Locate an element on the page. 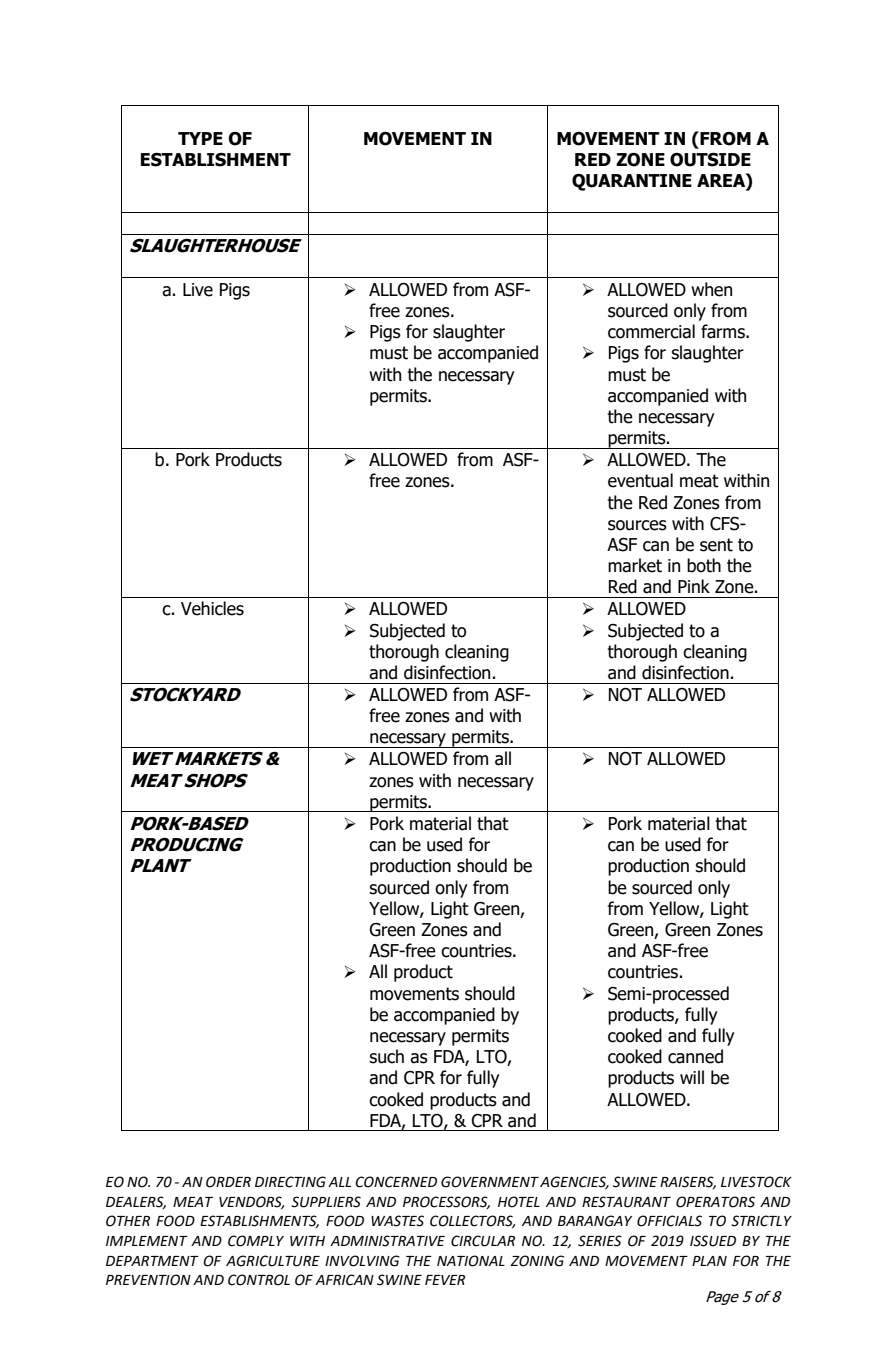  sources is located at coordinates (637, 525).
